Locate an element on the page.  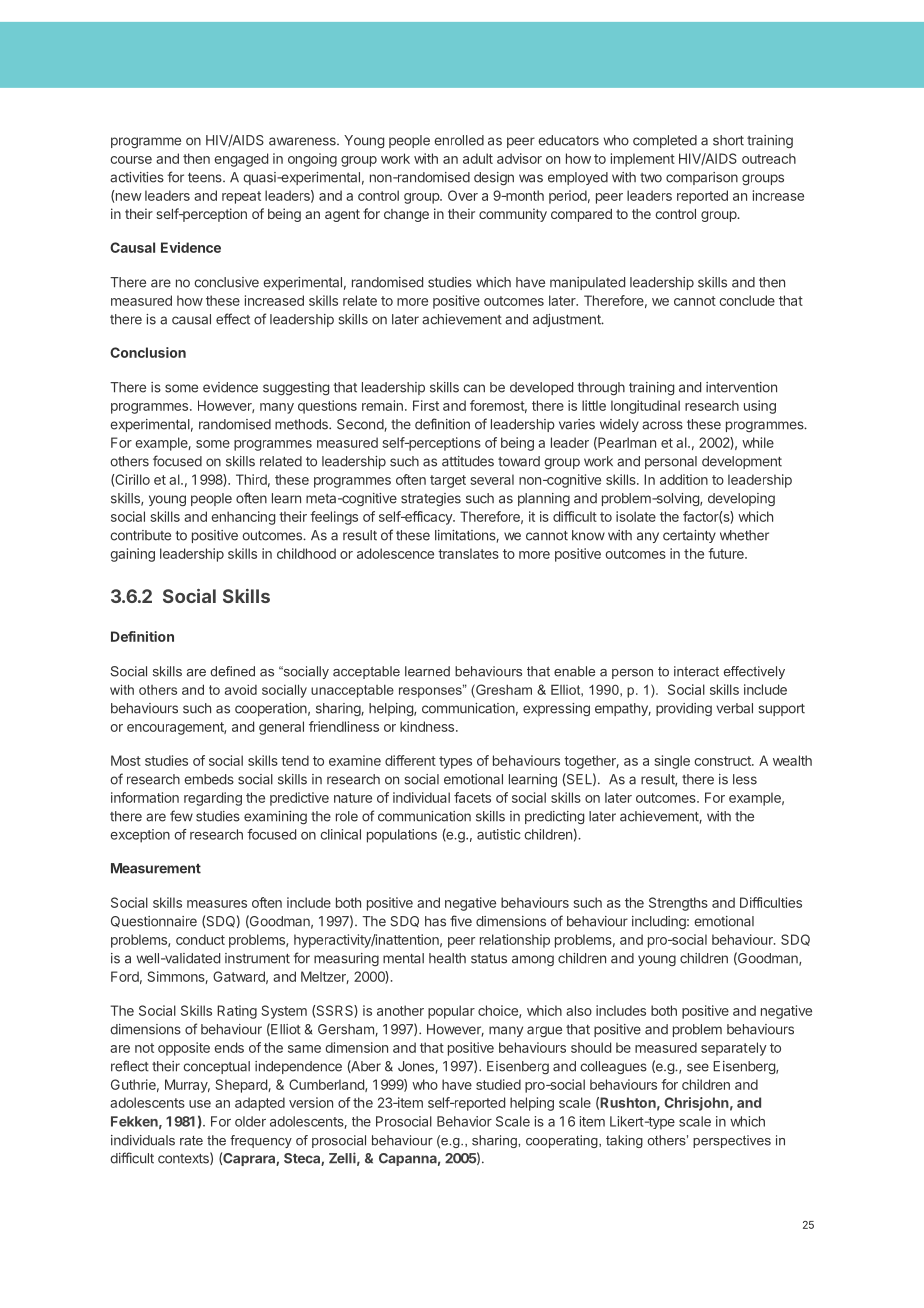
comparison is located at coordinates (702, 178).
